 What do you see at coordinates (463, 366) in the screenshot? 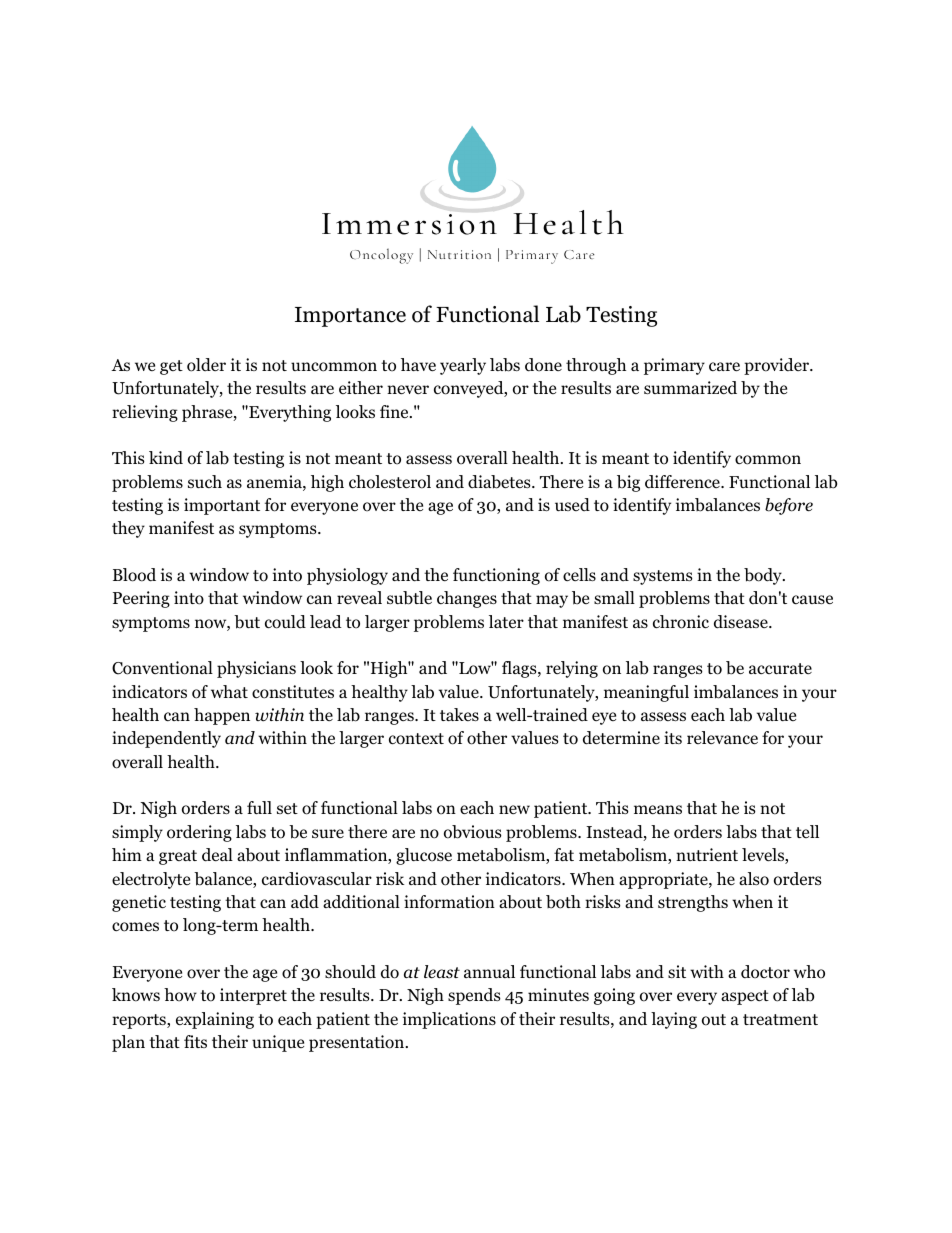
I see `yearly` at bounding box center [463, 366].
